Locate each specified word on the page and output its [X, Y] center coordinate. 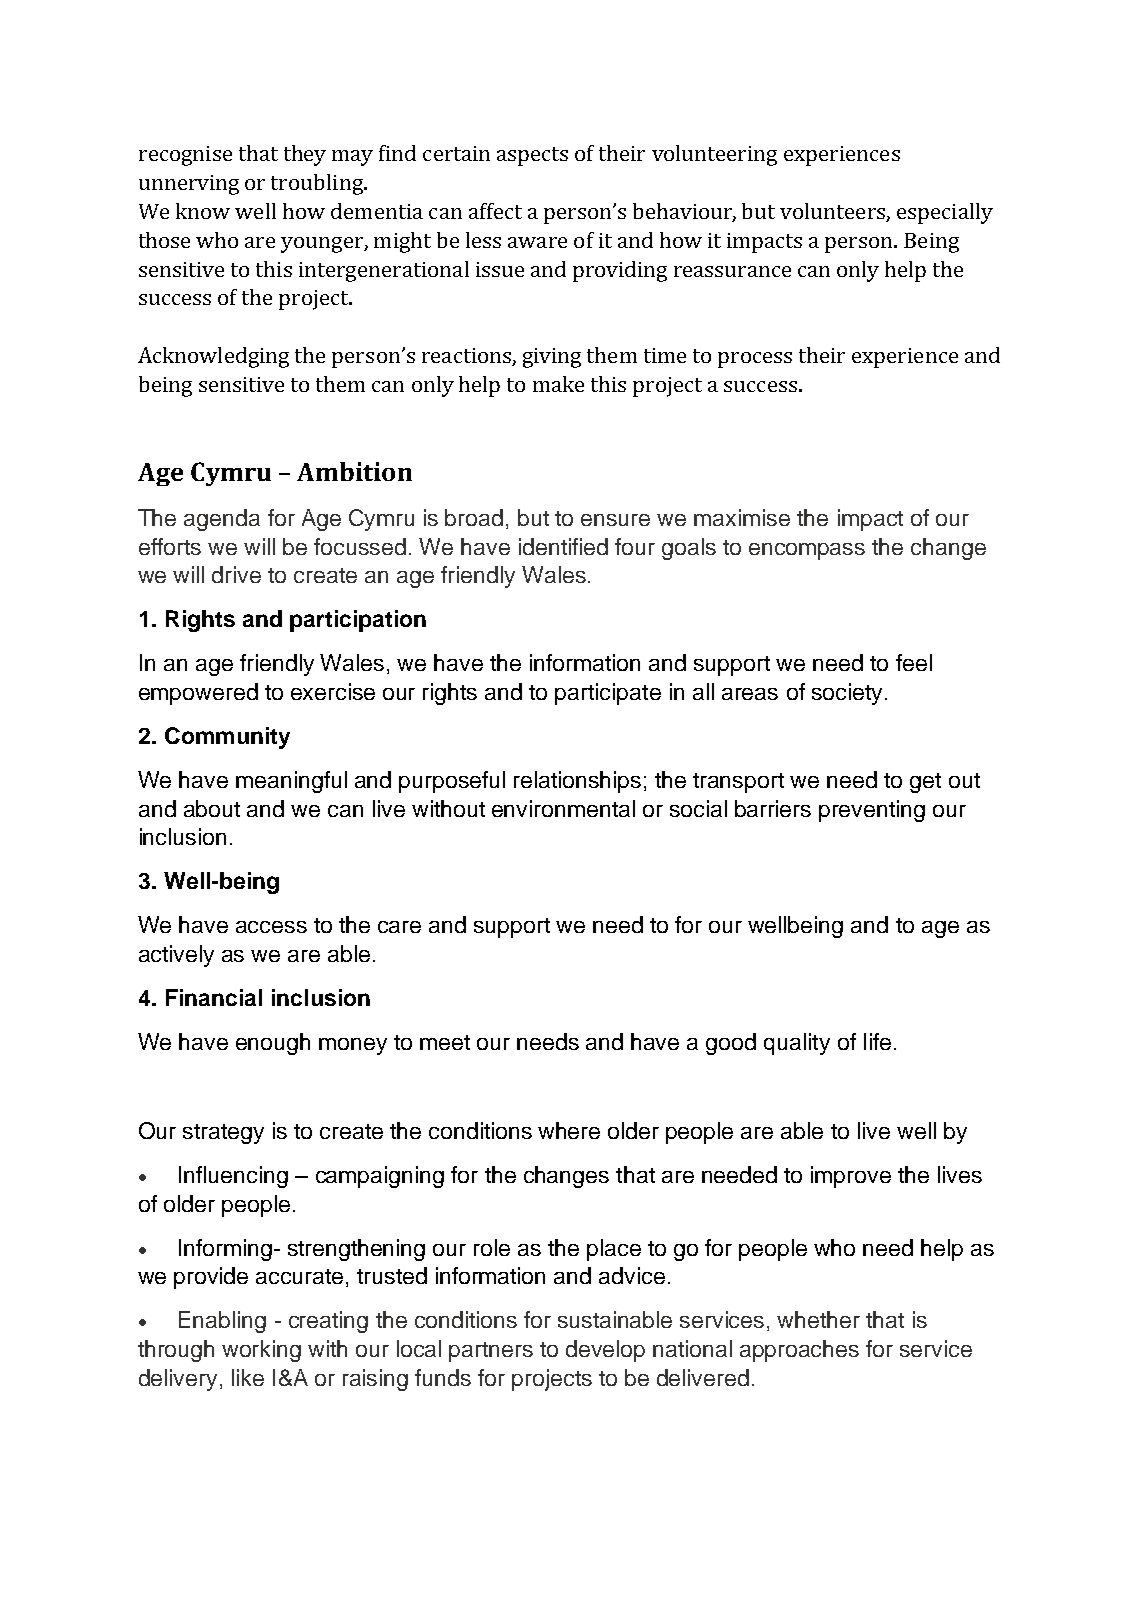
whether [818, 1319]
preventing [872, 811]
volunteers [833, 212]
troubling [318, 184]
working [261, 1351]
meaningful [291, 782]
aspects [532, 156]
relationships [577, 782]
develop [605, 1351]
